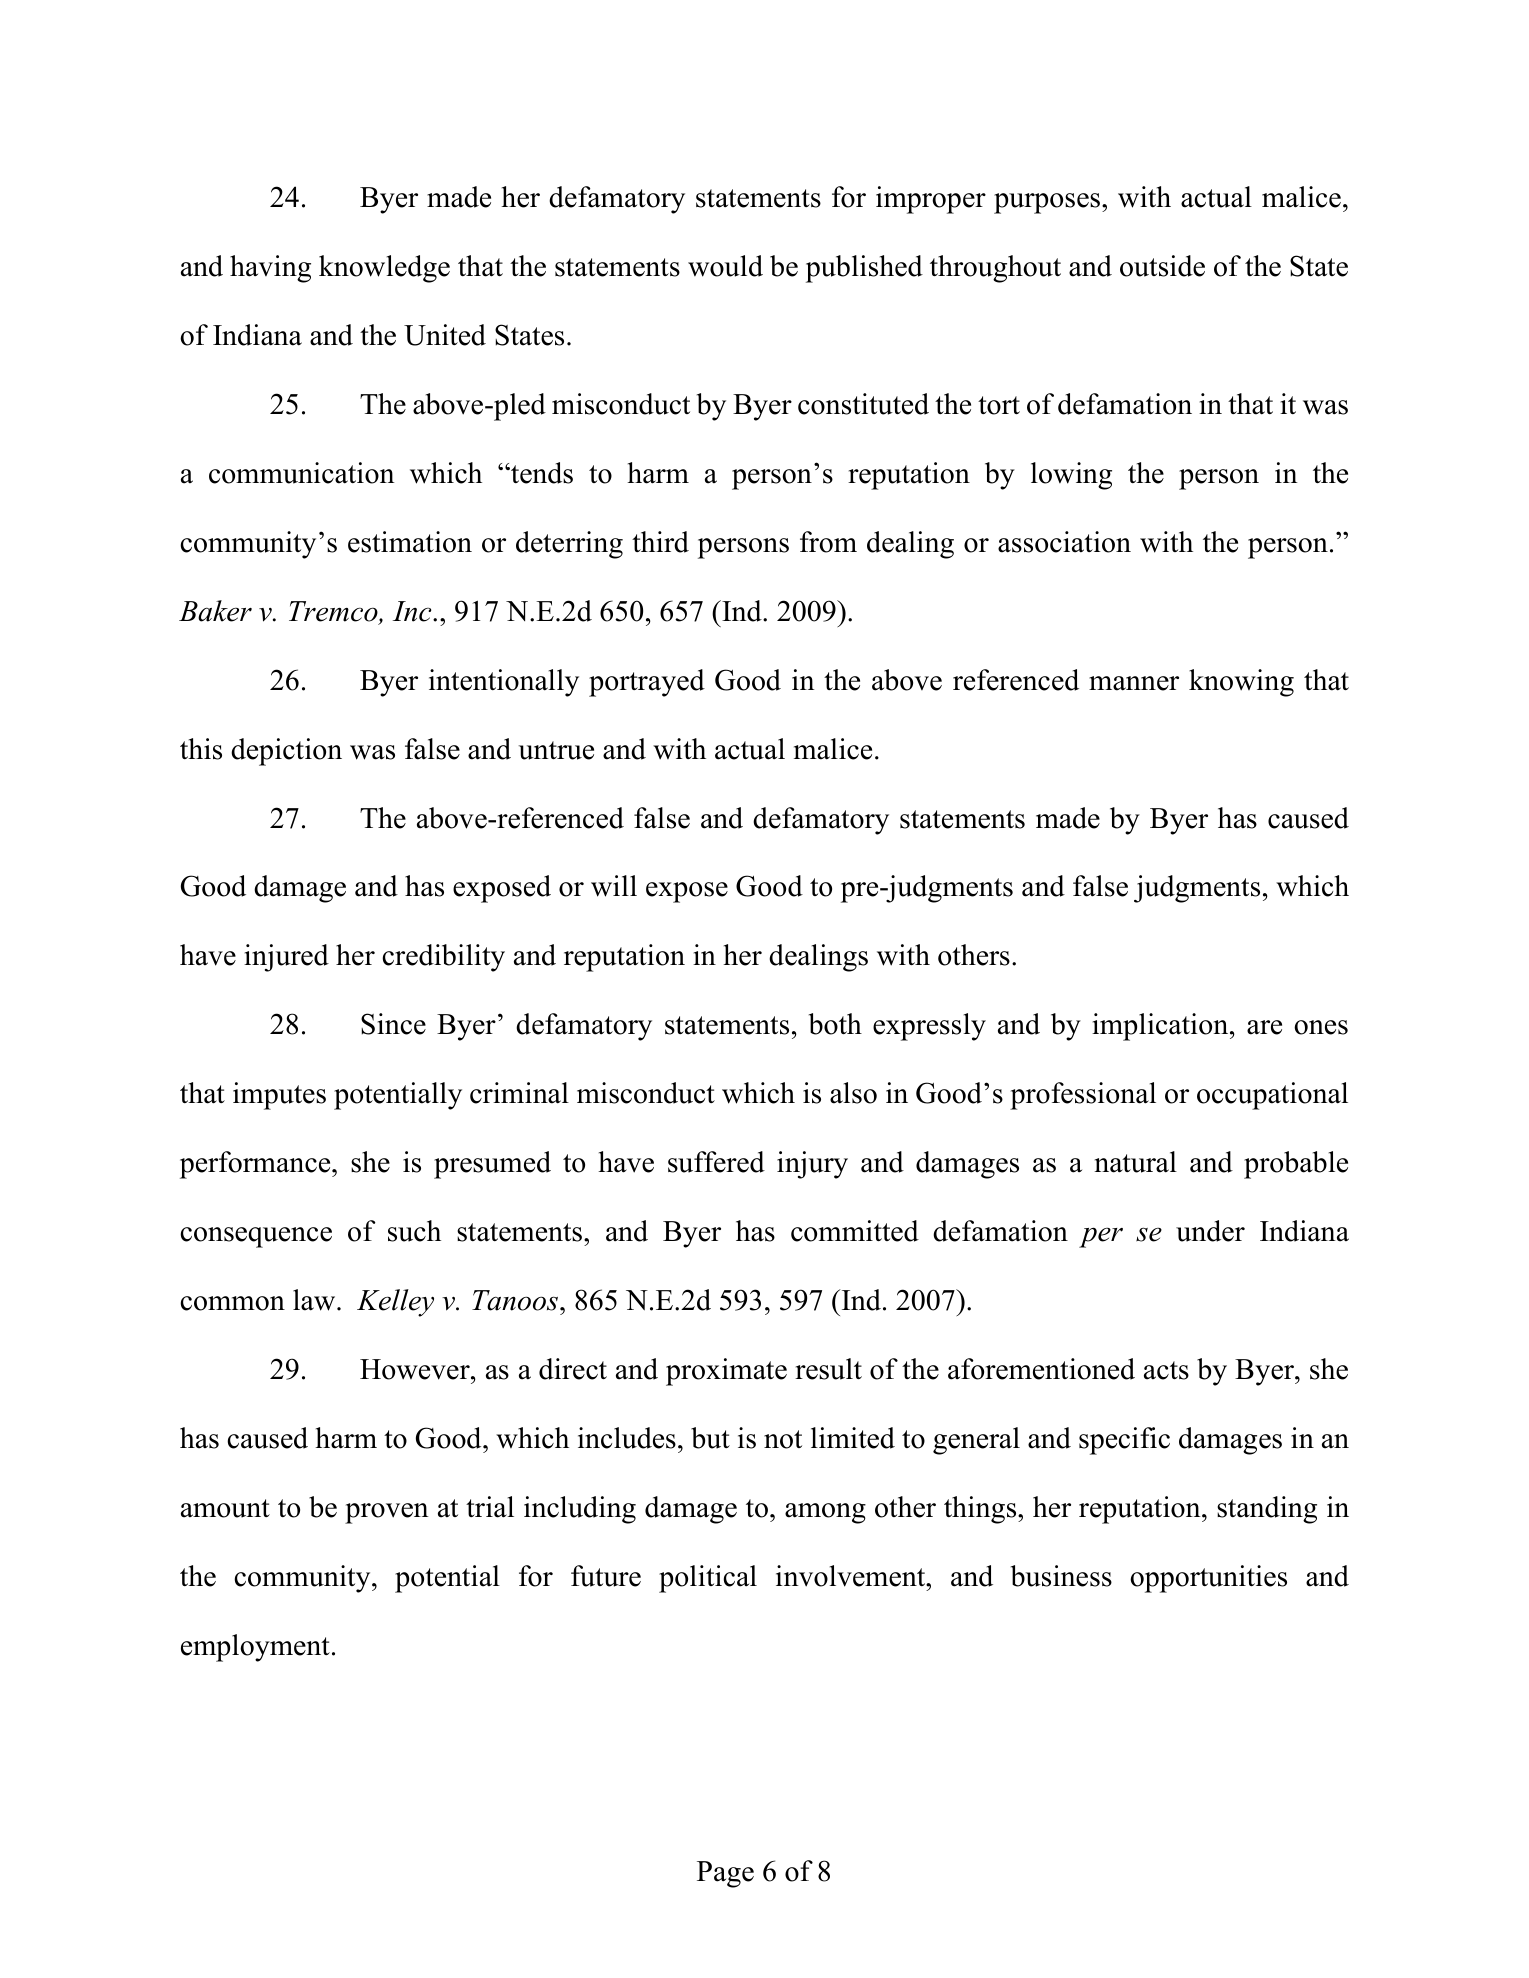  I want to click on portrayed, so click(647, 683).
